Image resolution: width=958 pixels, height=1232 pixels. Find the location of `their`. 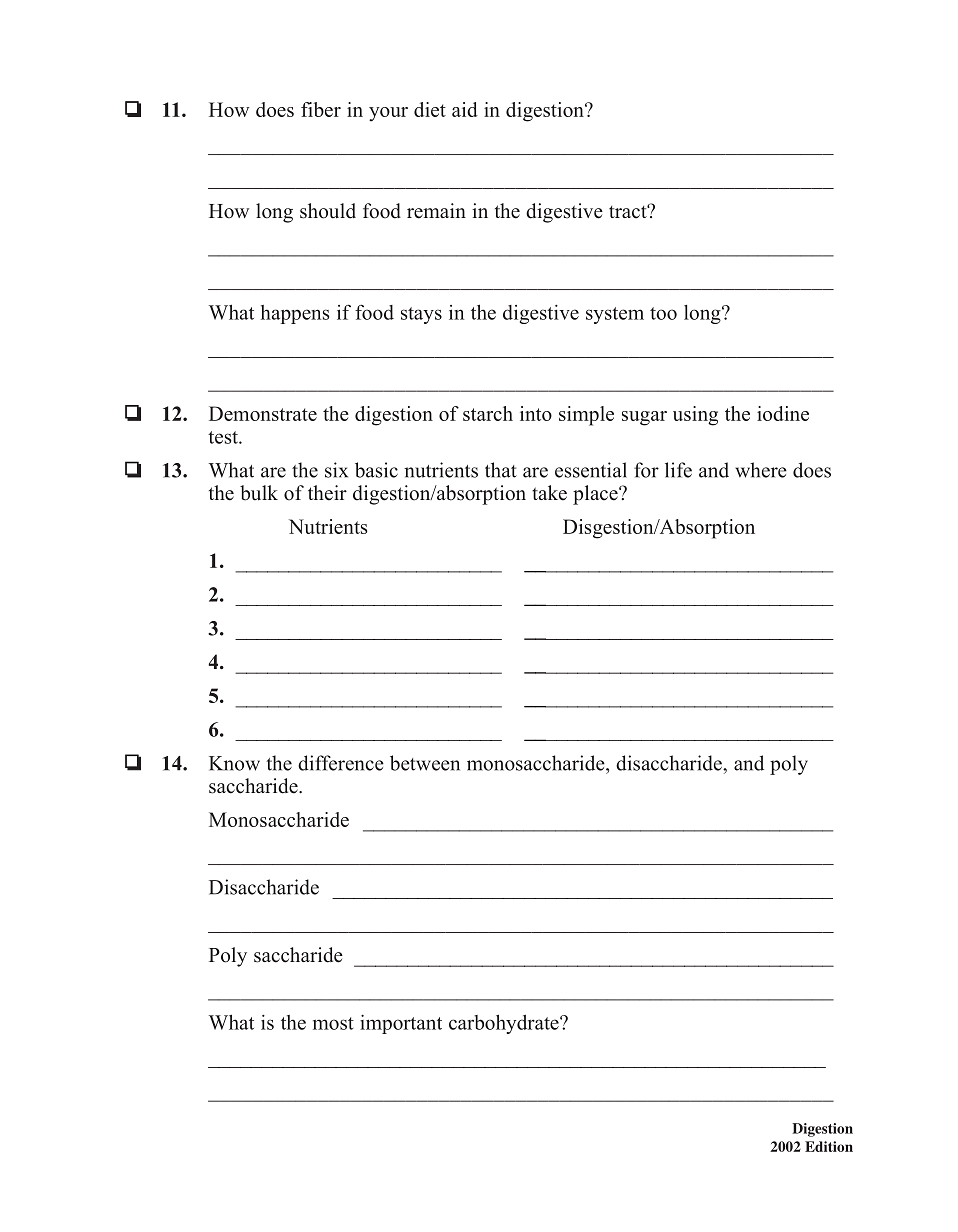

their is located at coordinates (327, 493).
